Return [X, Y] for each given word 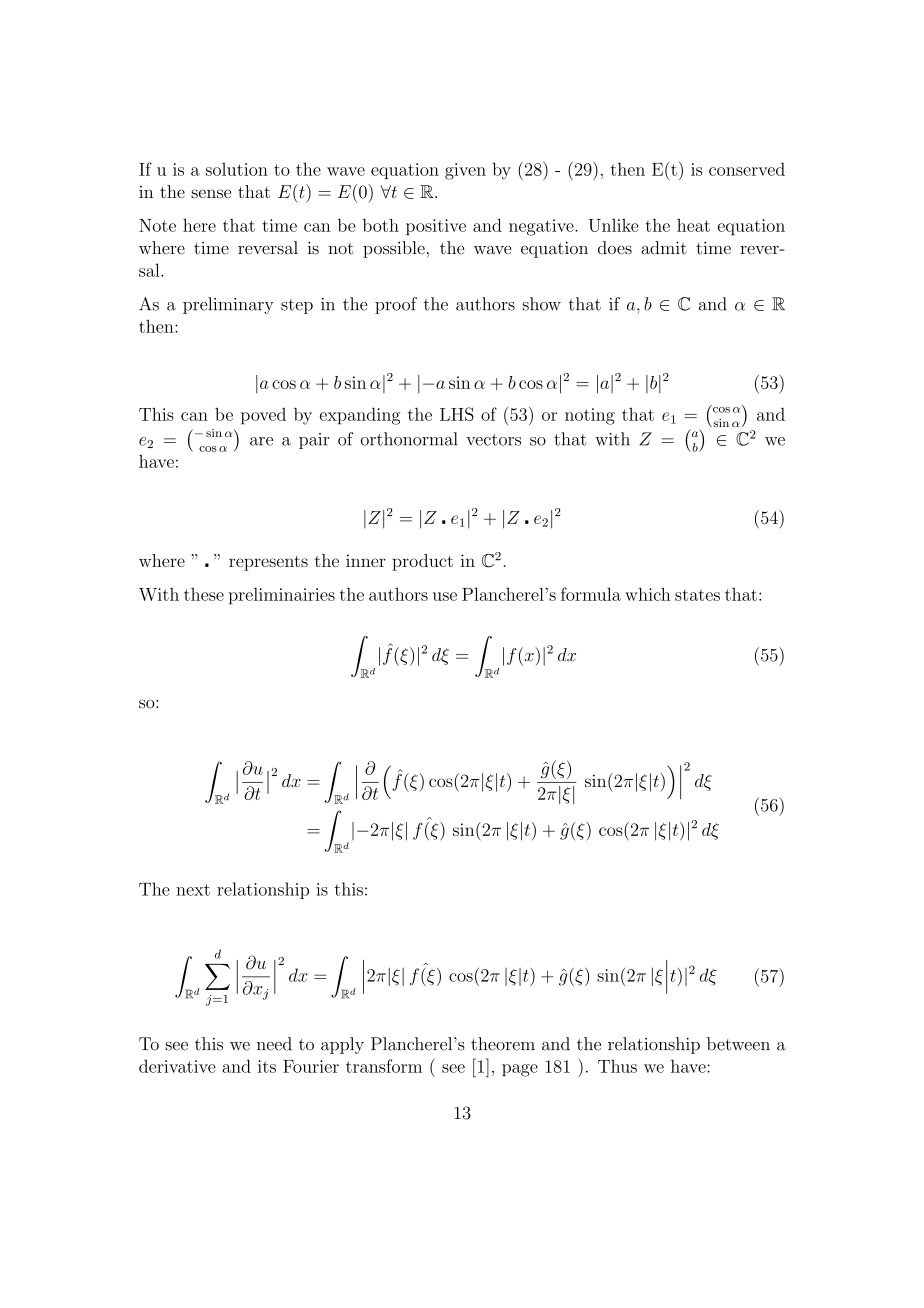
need [274, 1044]
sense [211, 193]
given [465, 171]
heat [693, 225]
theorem [503, 1044]
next [193, 890]
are [261, 441]
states [697, 595]
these [204, 594]
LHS [457, 414]
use [445, 596]
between [738, 1044]
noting [590, 416]
